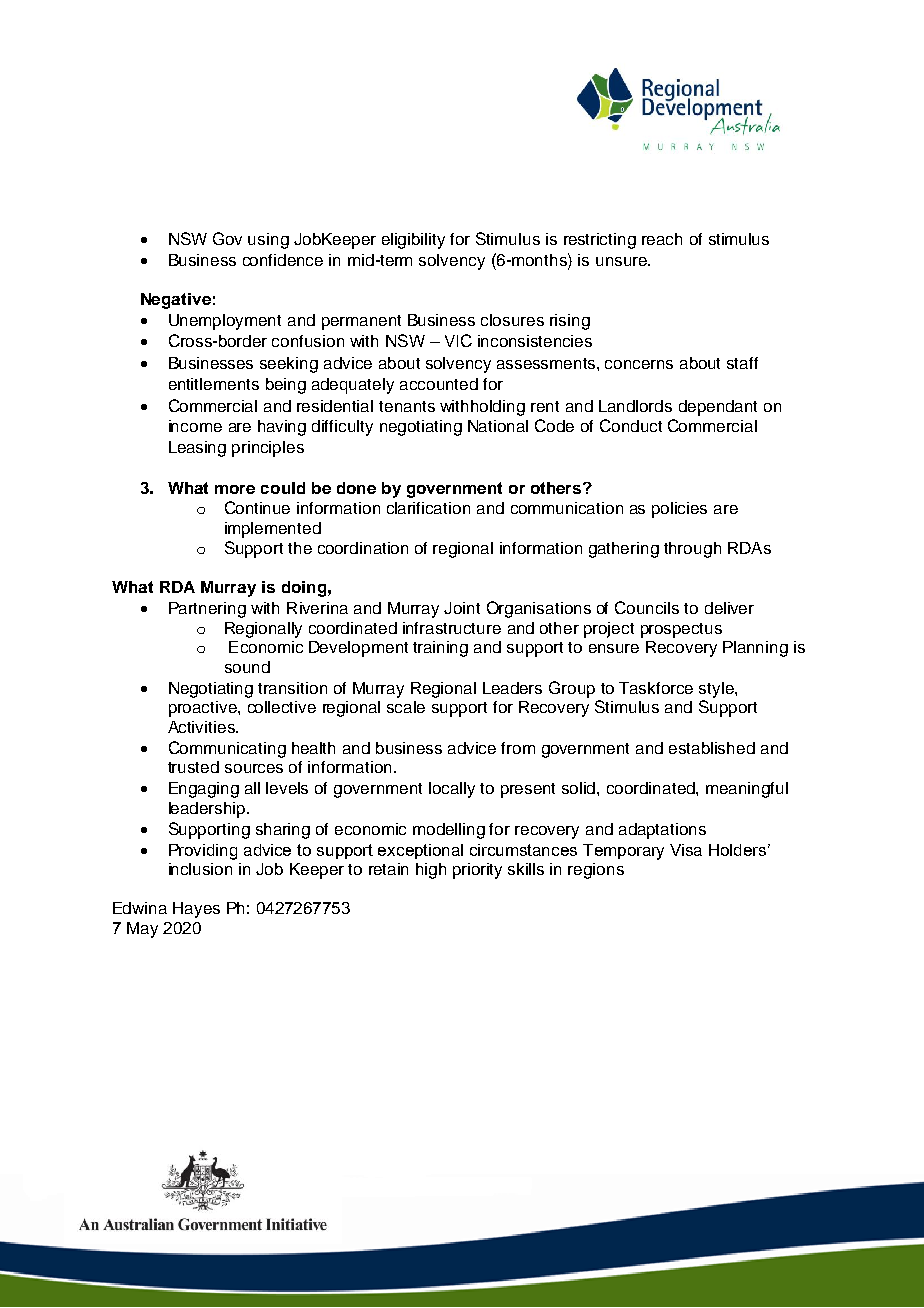  Describe the element at coordinates (227, 749) in the page. I see `Communicating` at that location.
